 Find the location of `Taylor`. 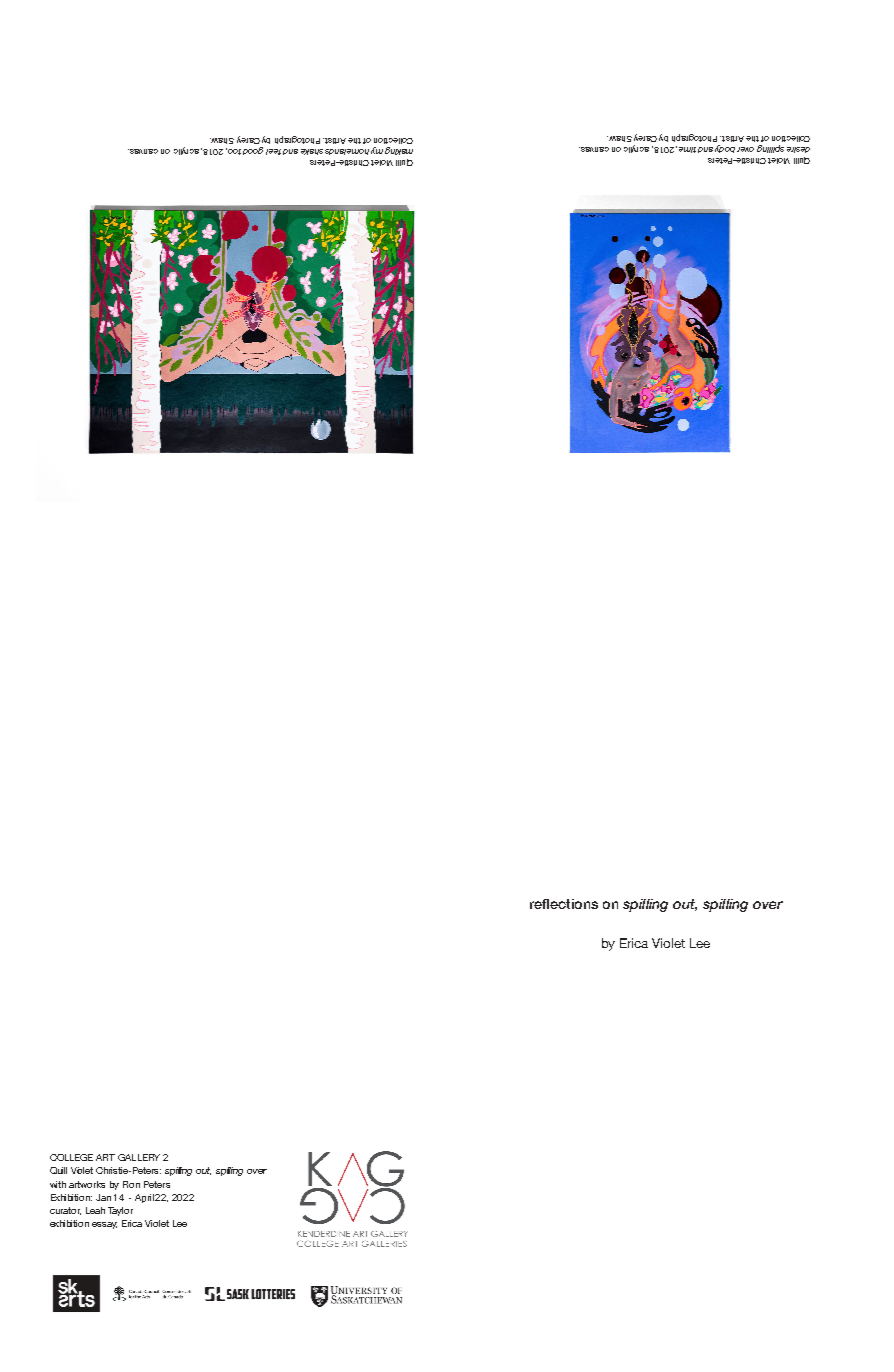

Taylor is located at coordinates (120, 1211).
